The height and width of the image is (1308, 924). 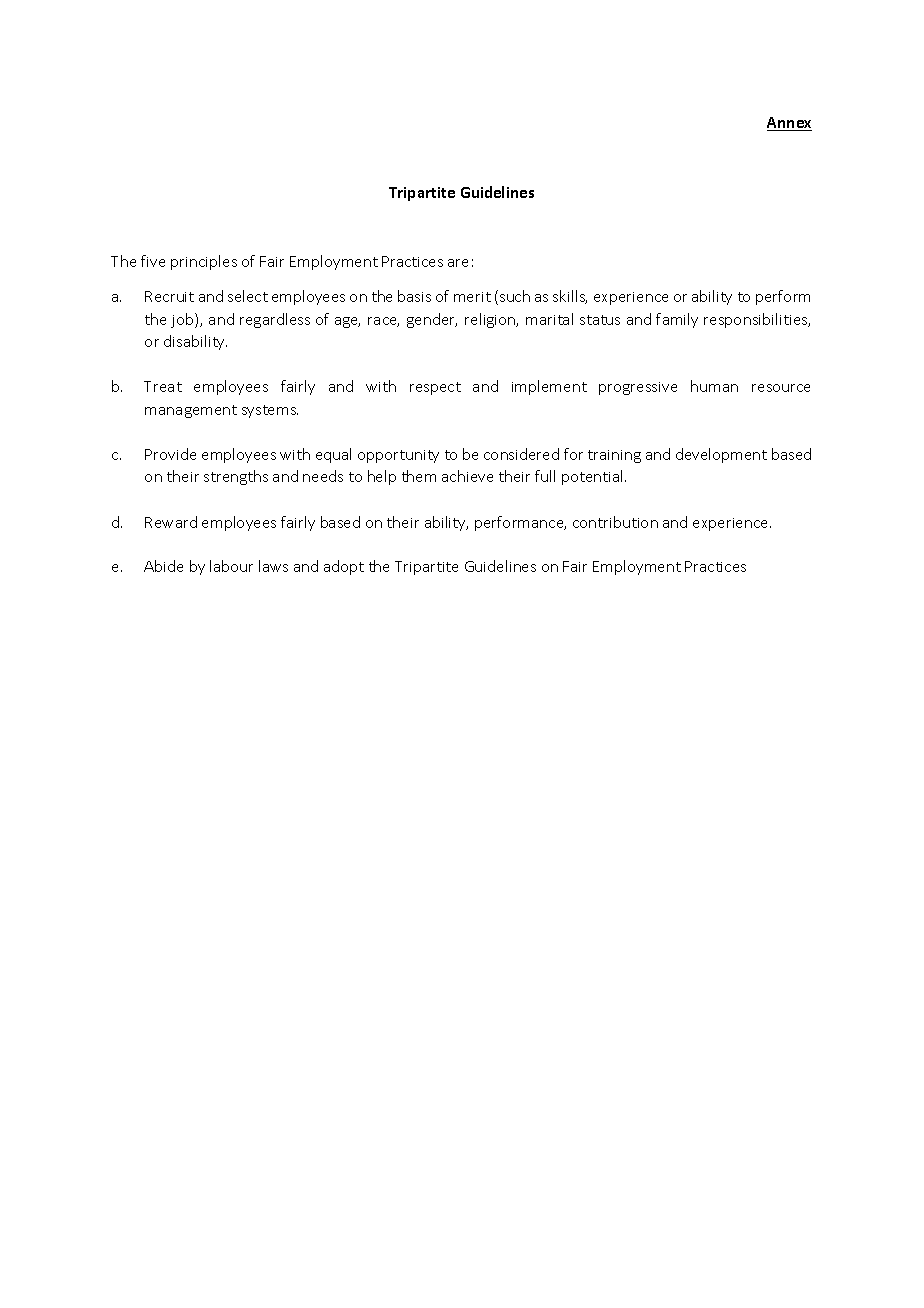 I want to click on are, so click(x=458, y=263).
